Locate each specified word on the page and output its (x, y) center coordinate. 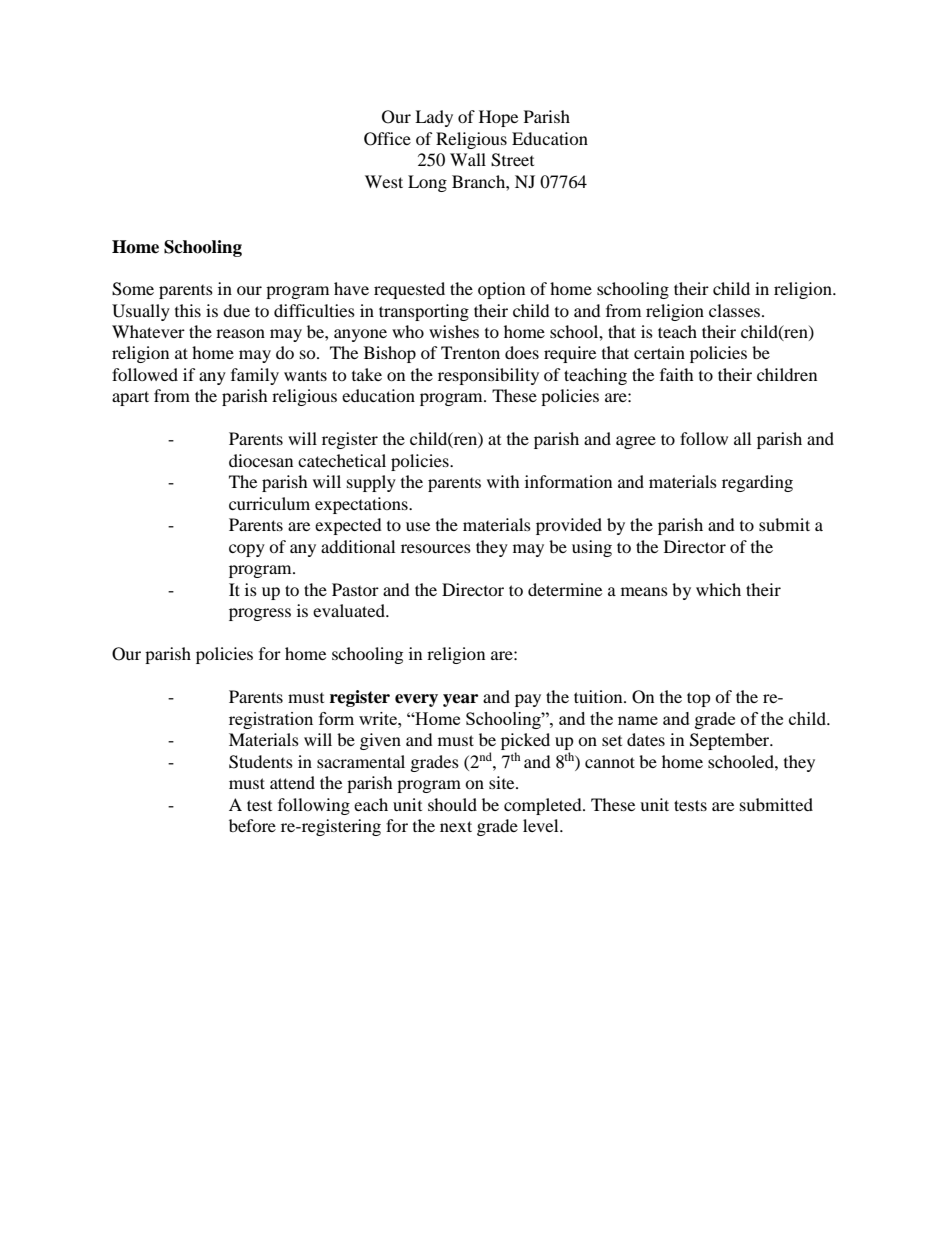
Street (512, 160)
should (452, 804)
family (255, 376)
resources (436, 548)
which (718, 589)
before (252, 825)
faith (677, 374)
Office (387, 139)
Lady (434, 118)
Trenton (470, 352)
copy (247, 550)
